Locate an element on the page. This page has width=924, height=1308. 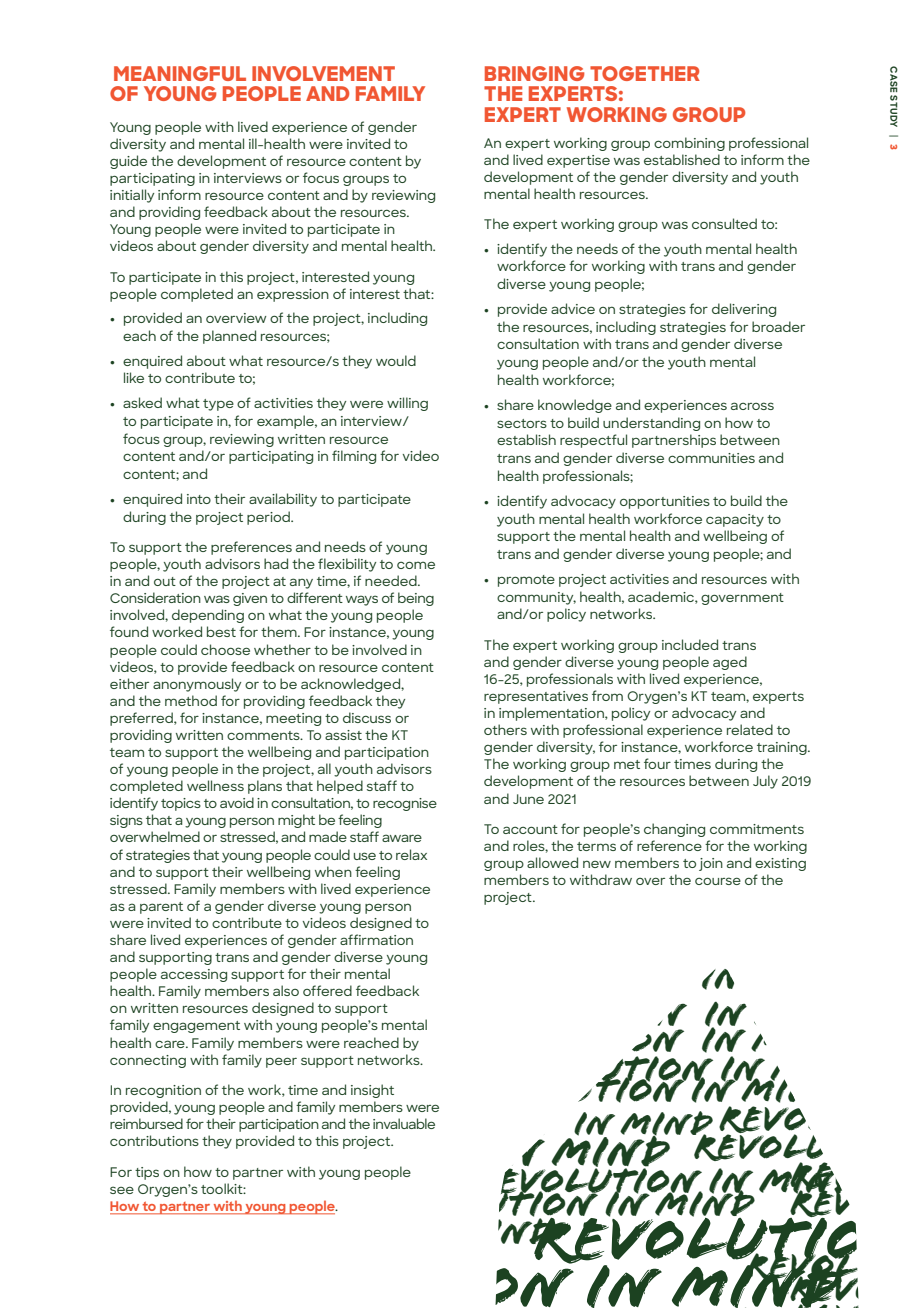
willing is located at coordinates (407, 404).
